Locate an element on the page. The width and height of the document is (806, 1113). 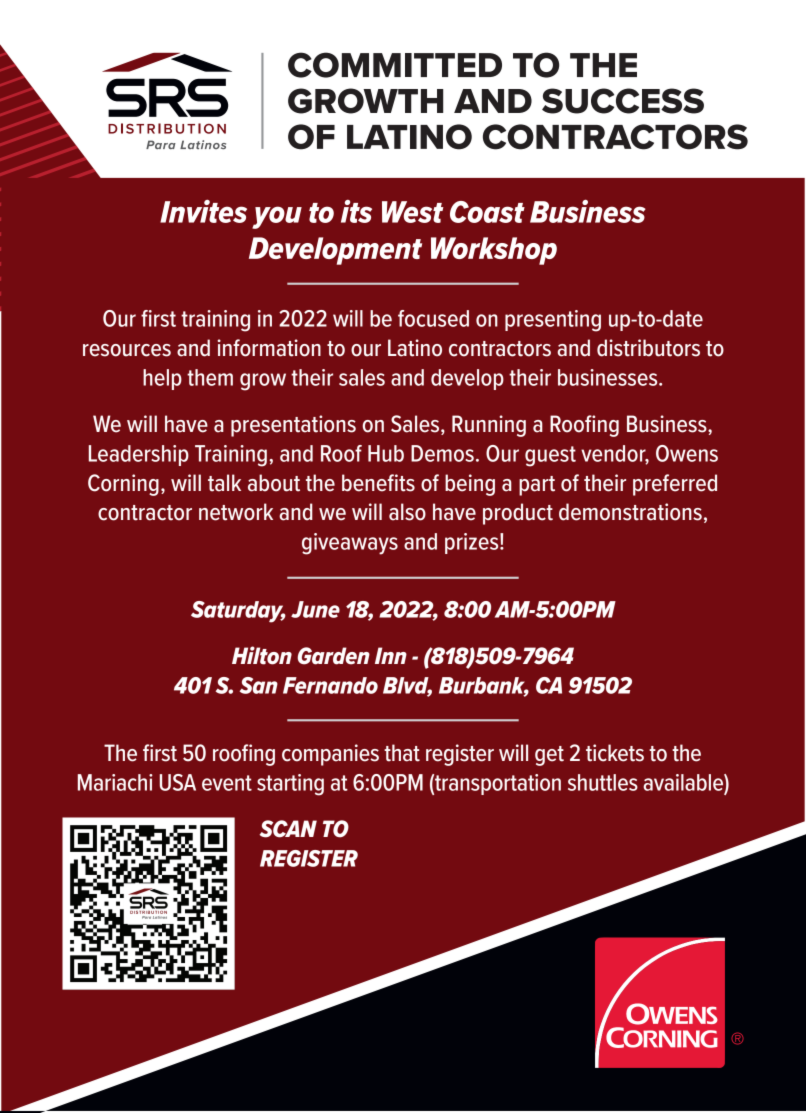
presenting is located at coordinates (553, 321).
